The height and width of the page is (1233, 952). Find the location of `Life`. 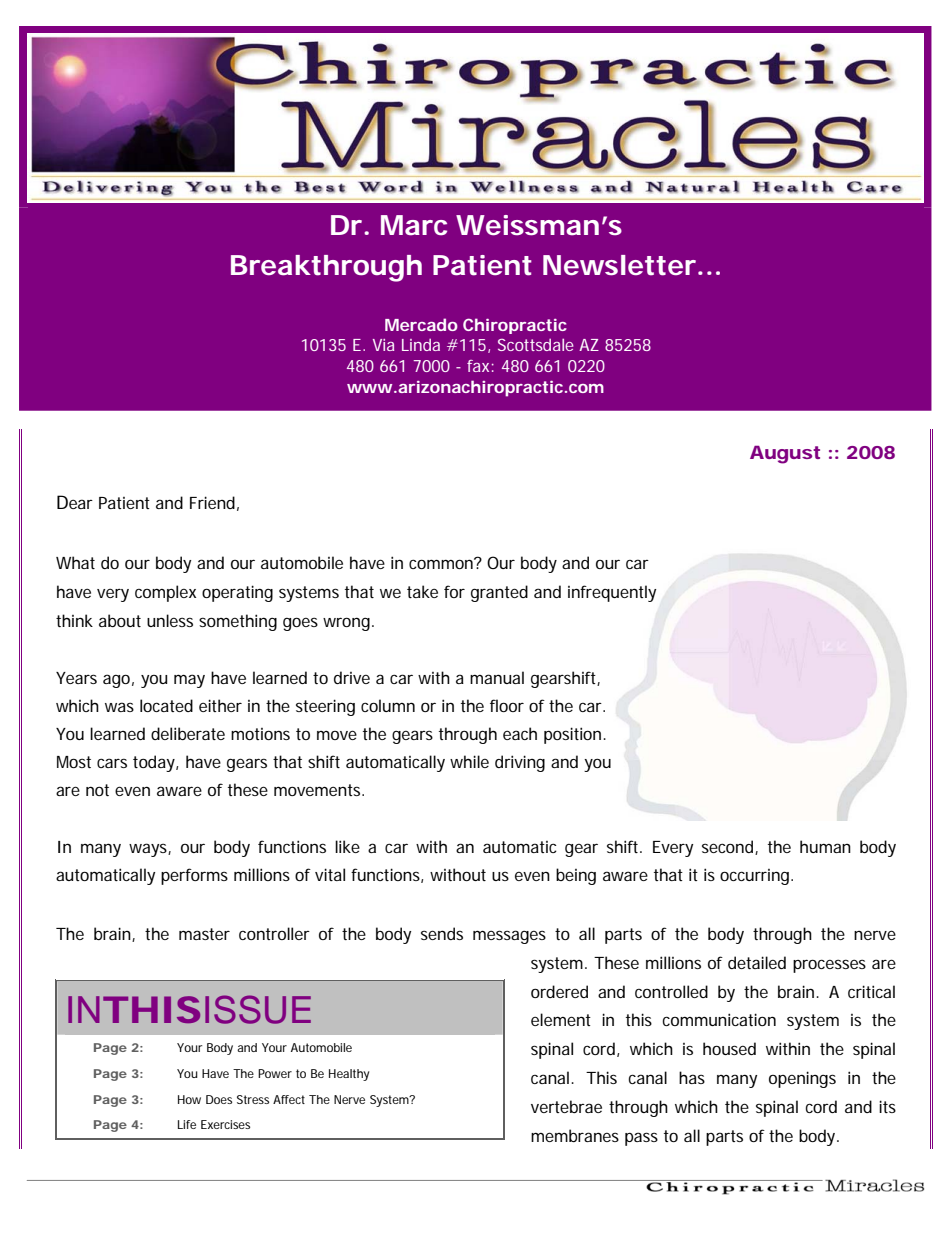

Life is located at coordinates (187, 1124).
